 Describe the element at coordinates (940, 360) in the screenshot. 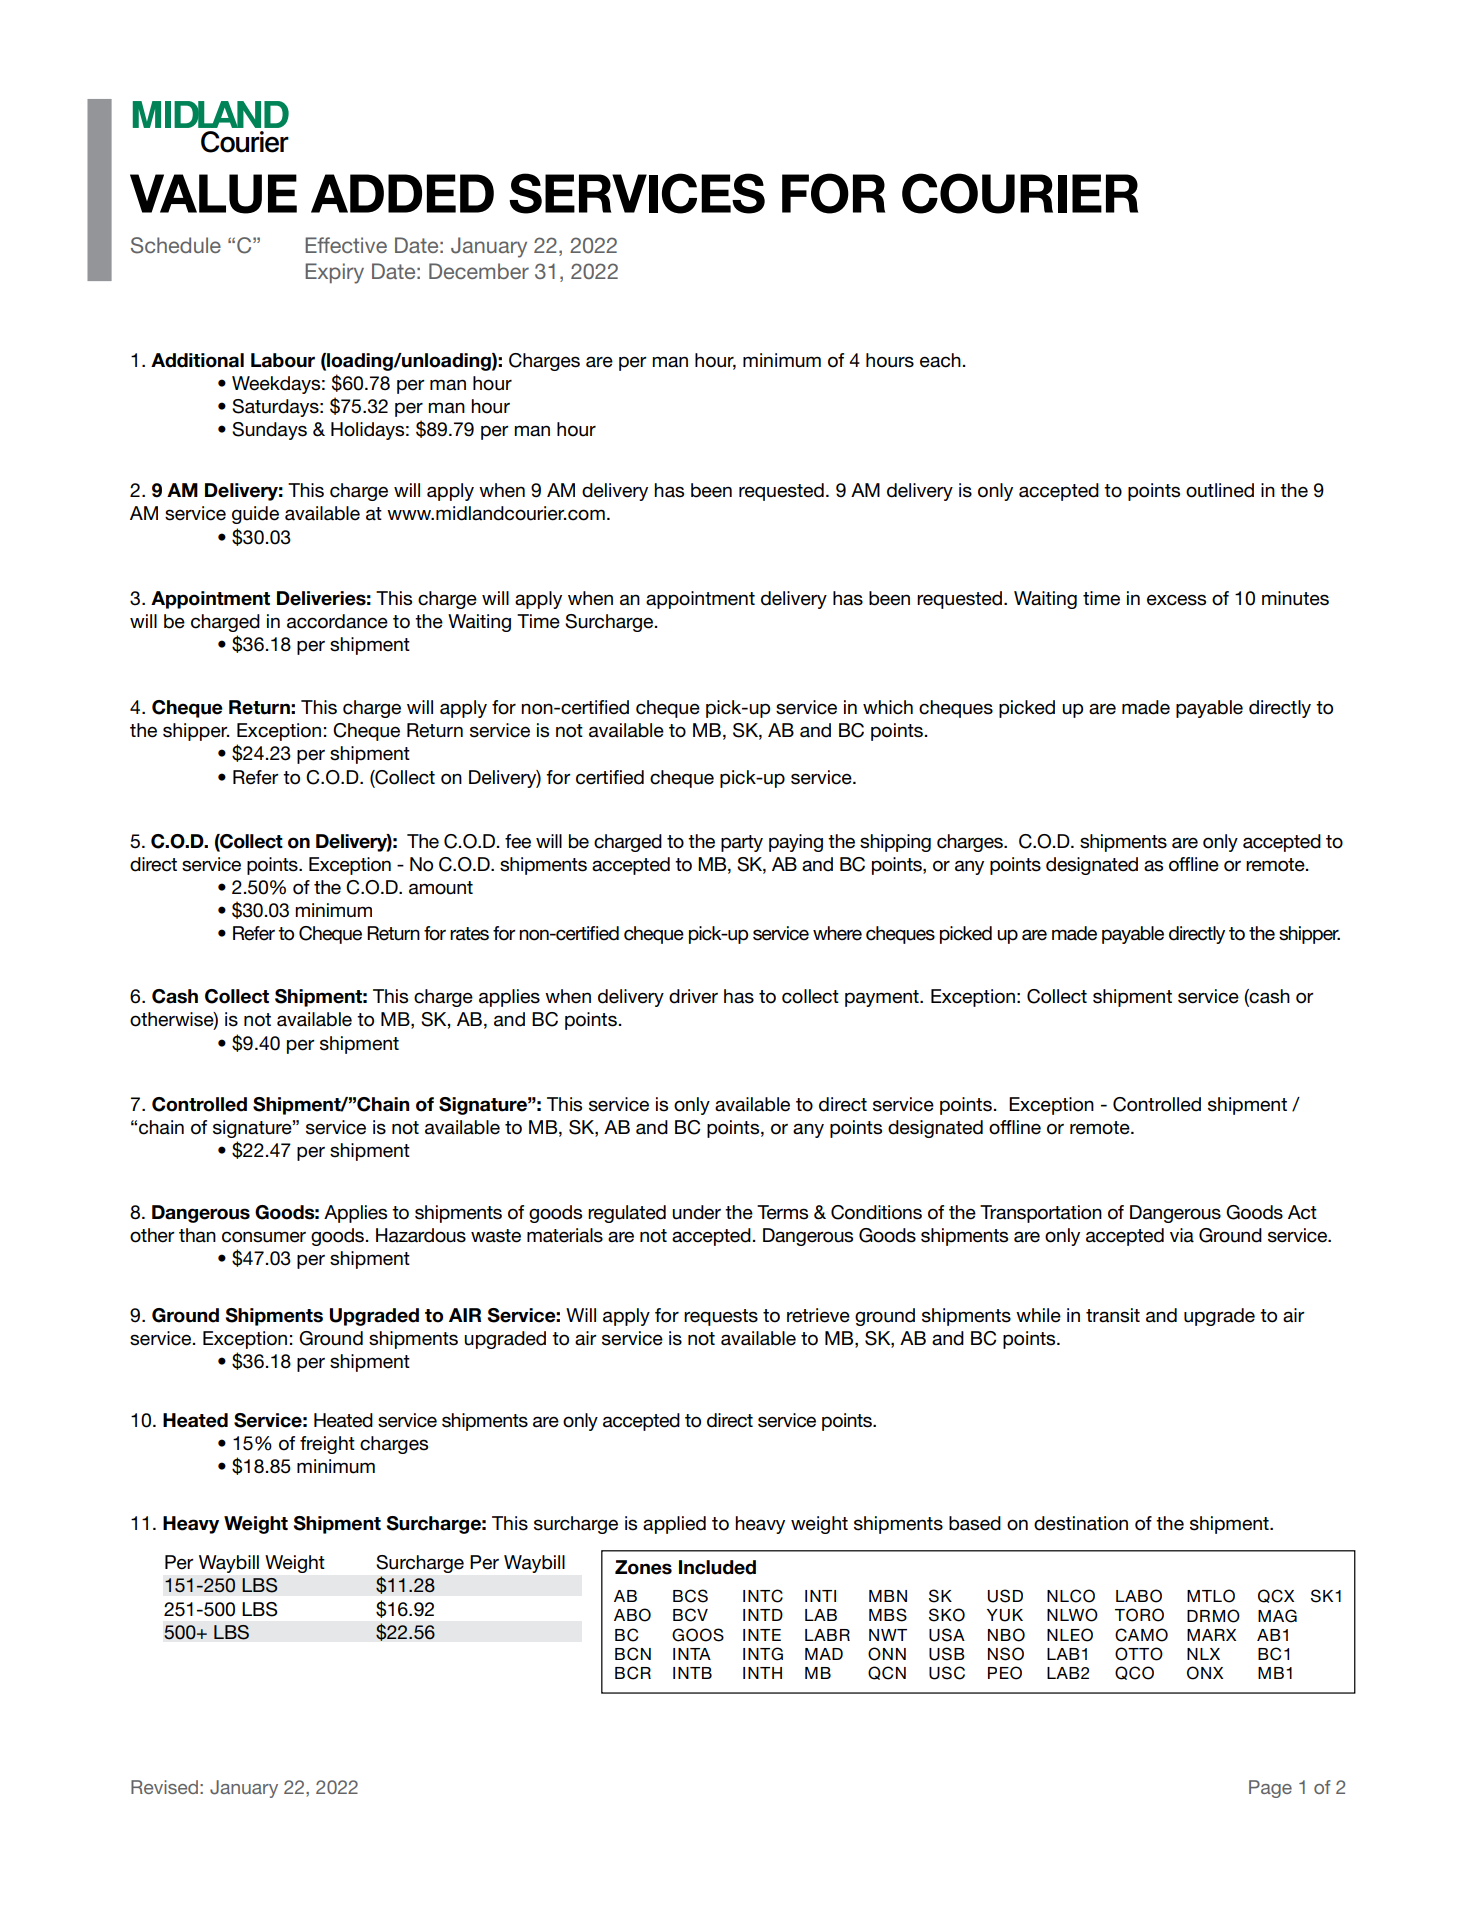

I see `each` at that location.
